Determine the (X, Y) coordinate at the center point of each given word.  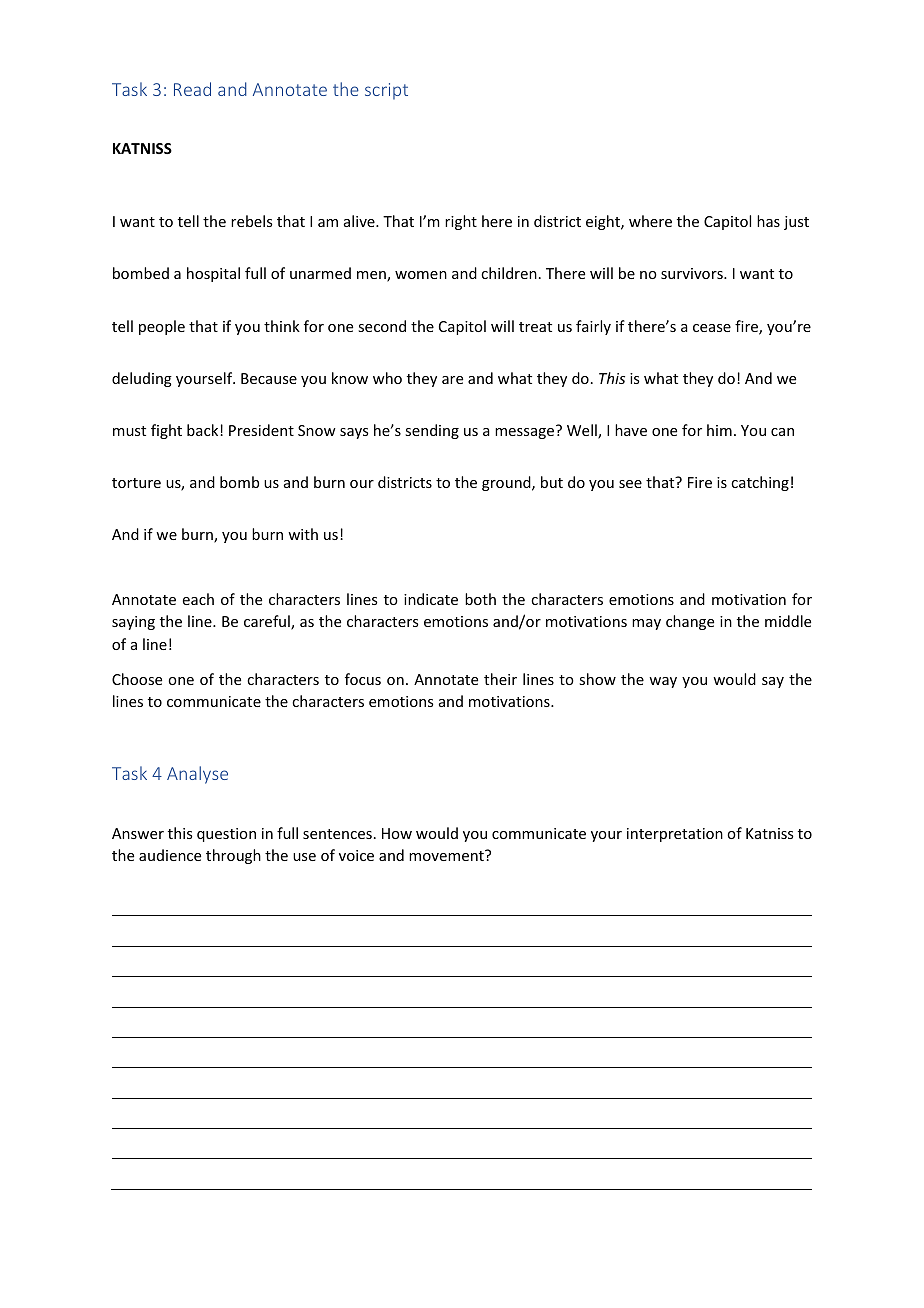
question (226, 835)
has (768, 221)
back (204, 430)
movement (447, 855)
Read (192, 89)
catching (760, 483)
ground (507, 483)
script (386, 91)
